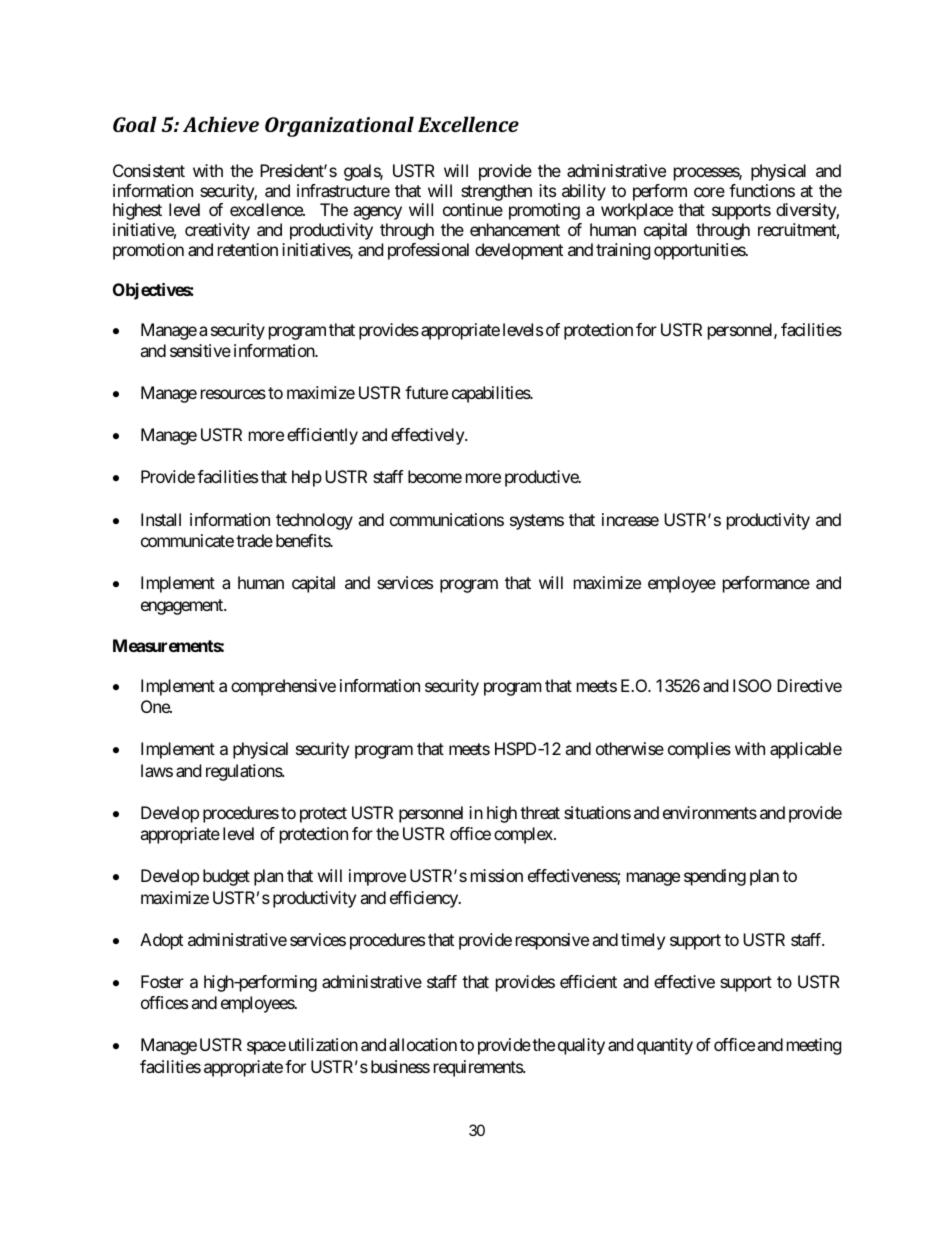 This page has width=952, height=1233. I want to click on training, so click(623, 251).
